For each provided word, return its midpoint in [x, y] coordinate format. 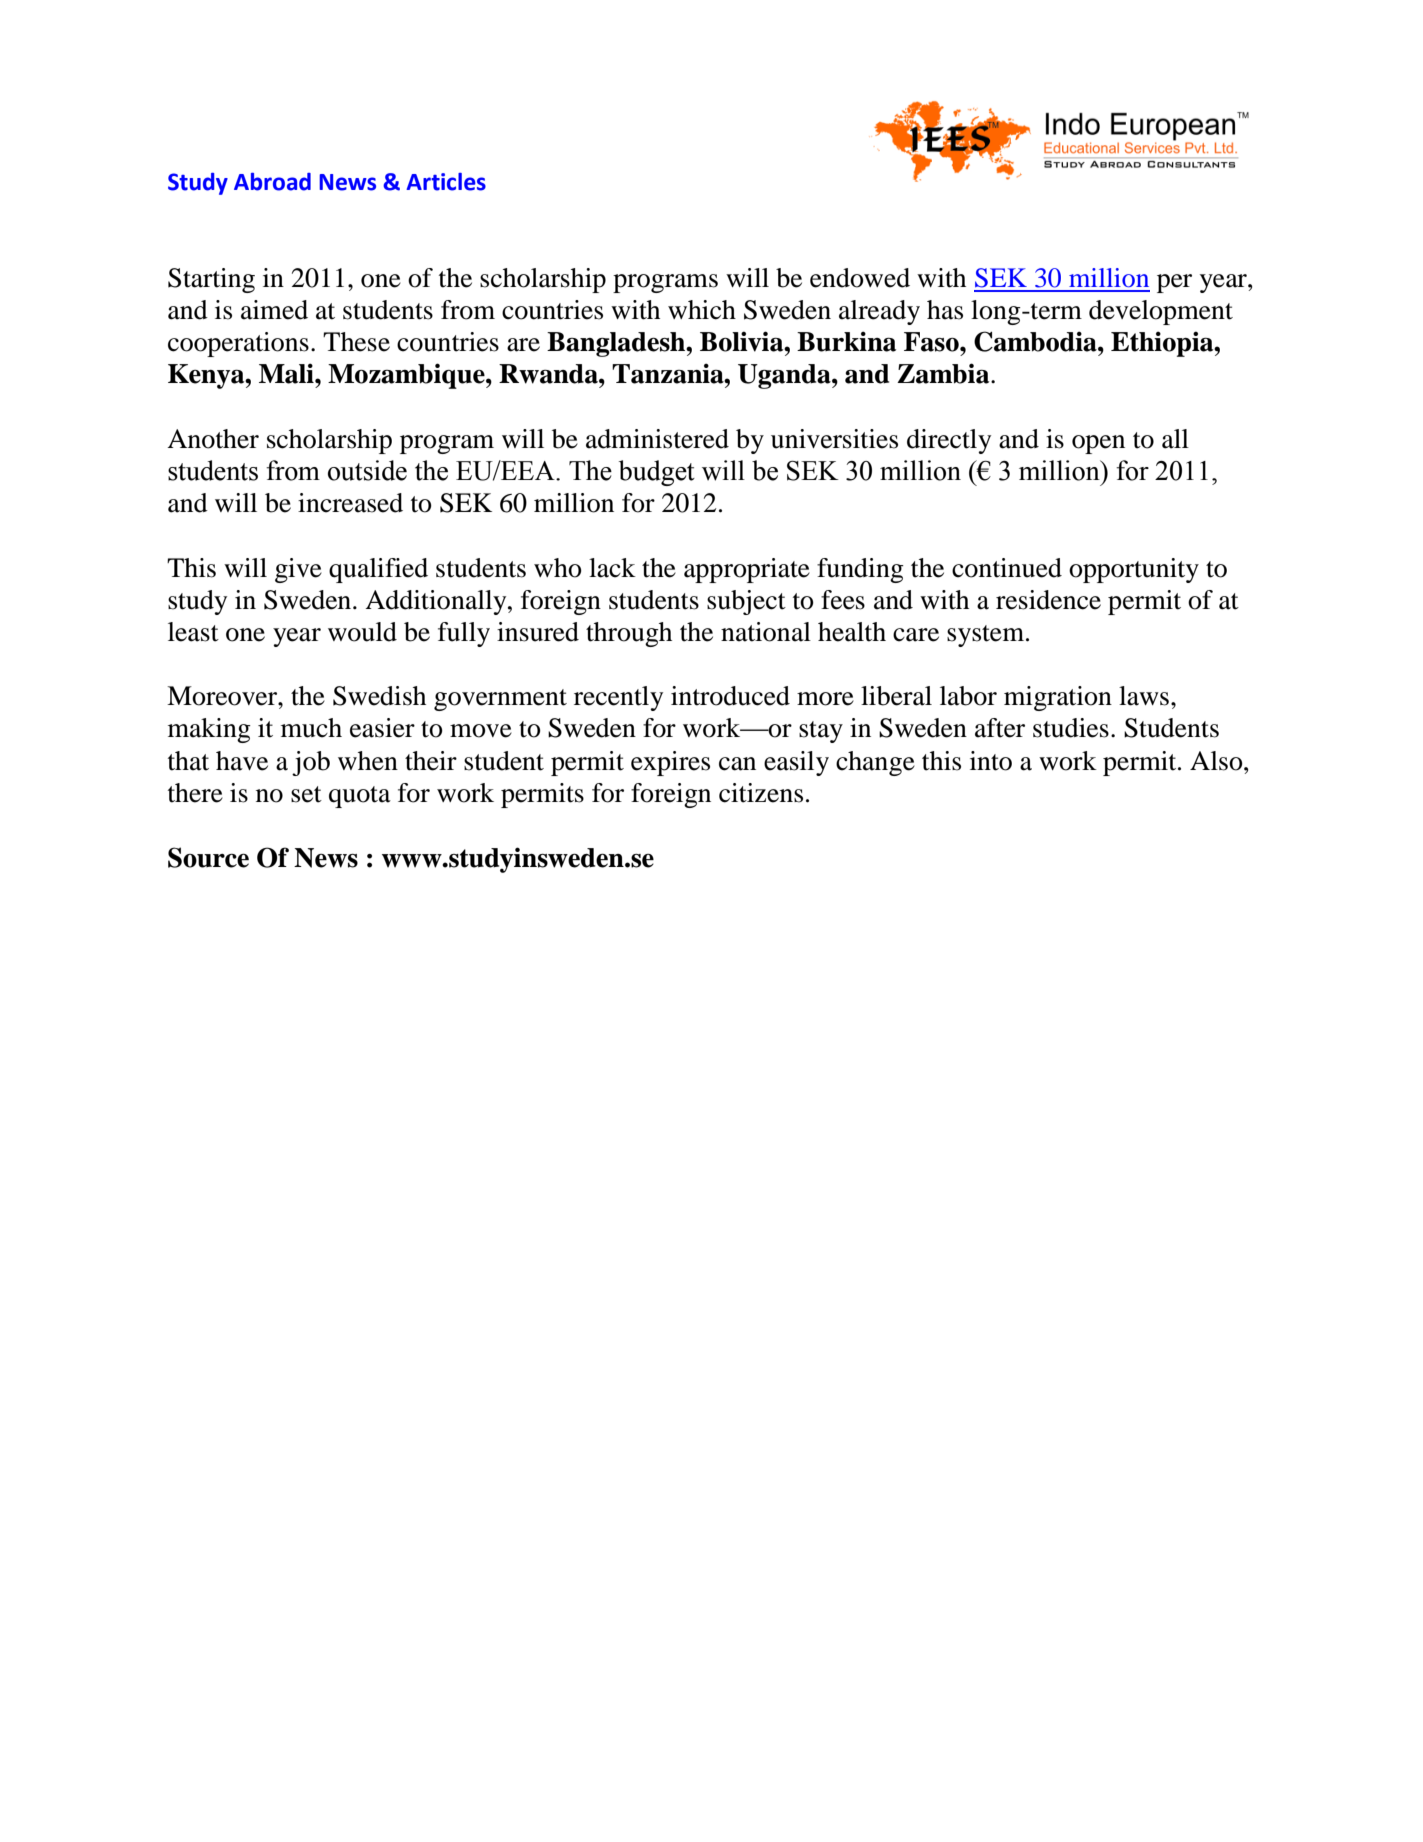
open [1098, 444]
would [362, 632]
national [766, 632]
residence [1048, 600]
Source [208, 857]
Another [213, 439]
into [991, 761]
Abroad [272, 182]
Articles [446, 182]
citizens [761, 793]
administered [657, 439]
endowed [860, 278]
